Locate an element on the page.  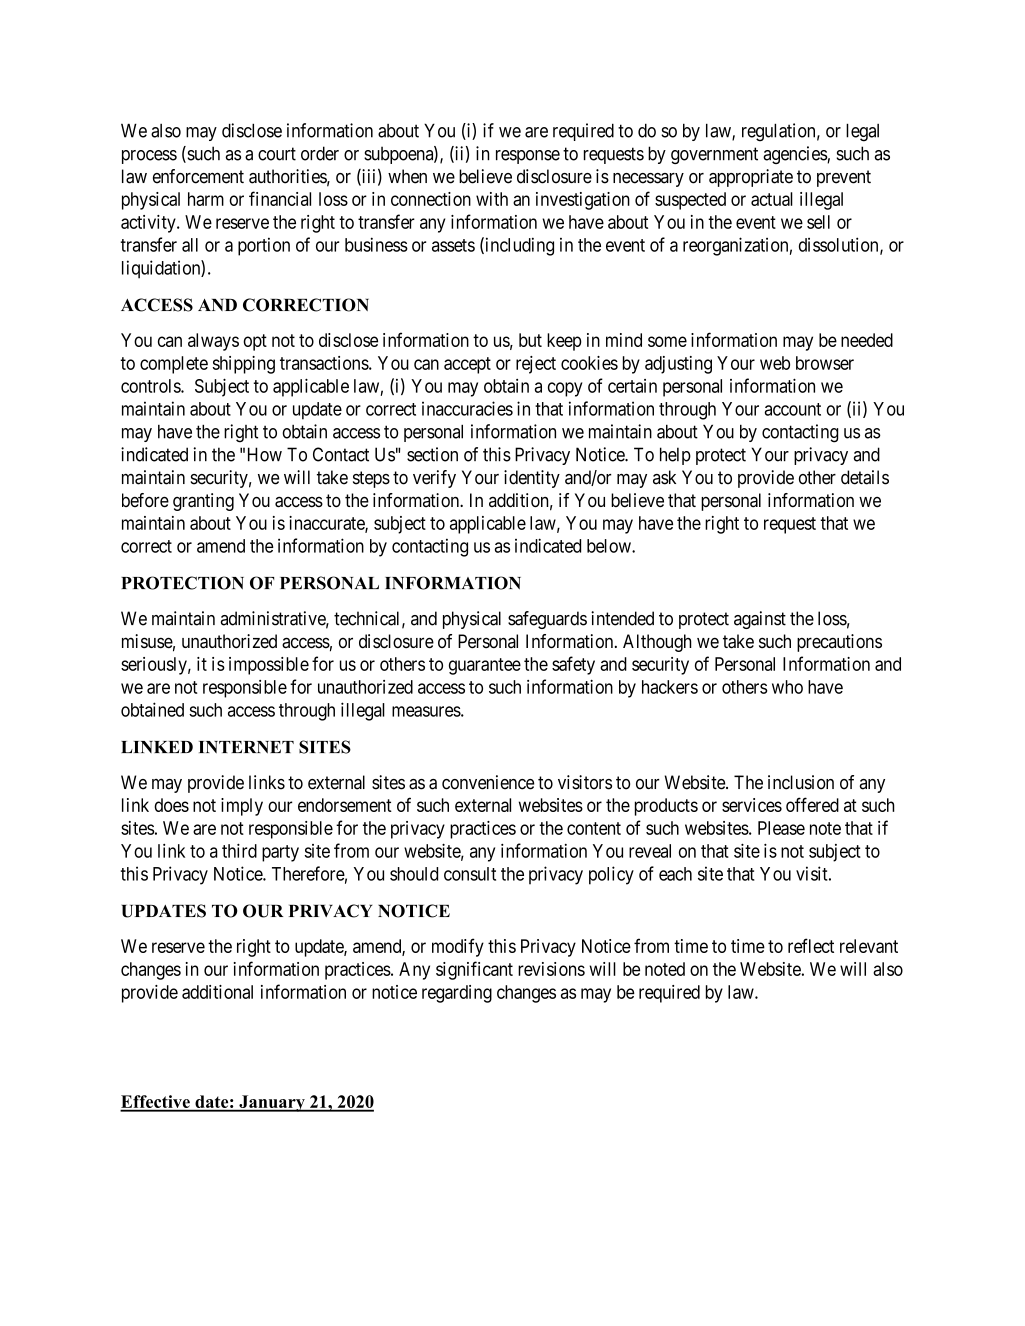
inclusion is located at coordinates (801, 782).
